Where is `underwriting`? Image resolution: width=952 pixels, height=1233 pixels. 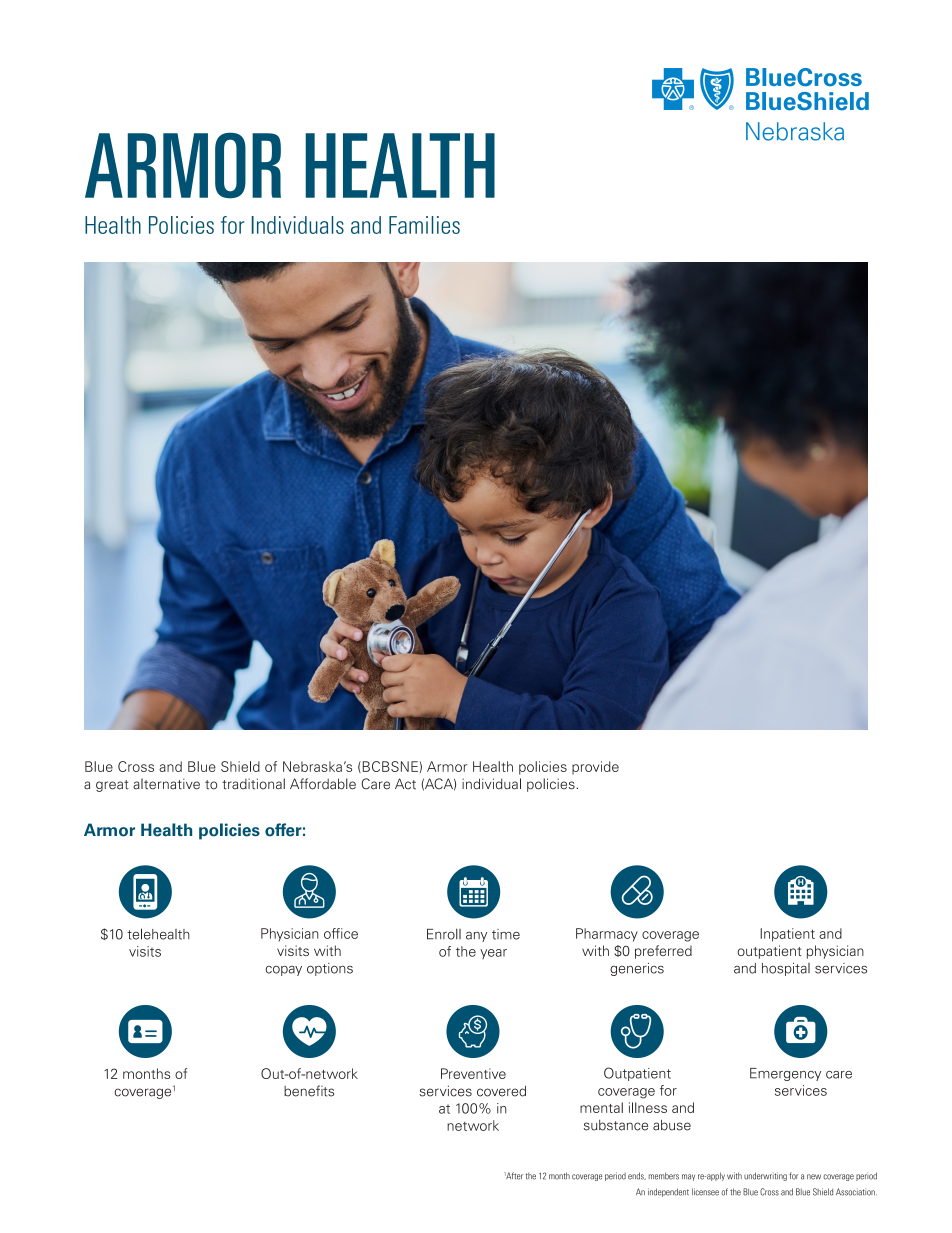 underwriting is located at coordinates (765, 1176).
